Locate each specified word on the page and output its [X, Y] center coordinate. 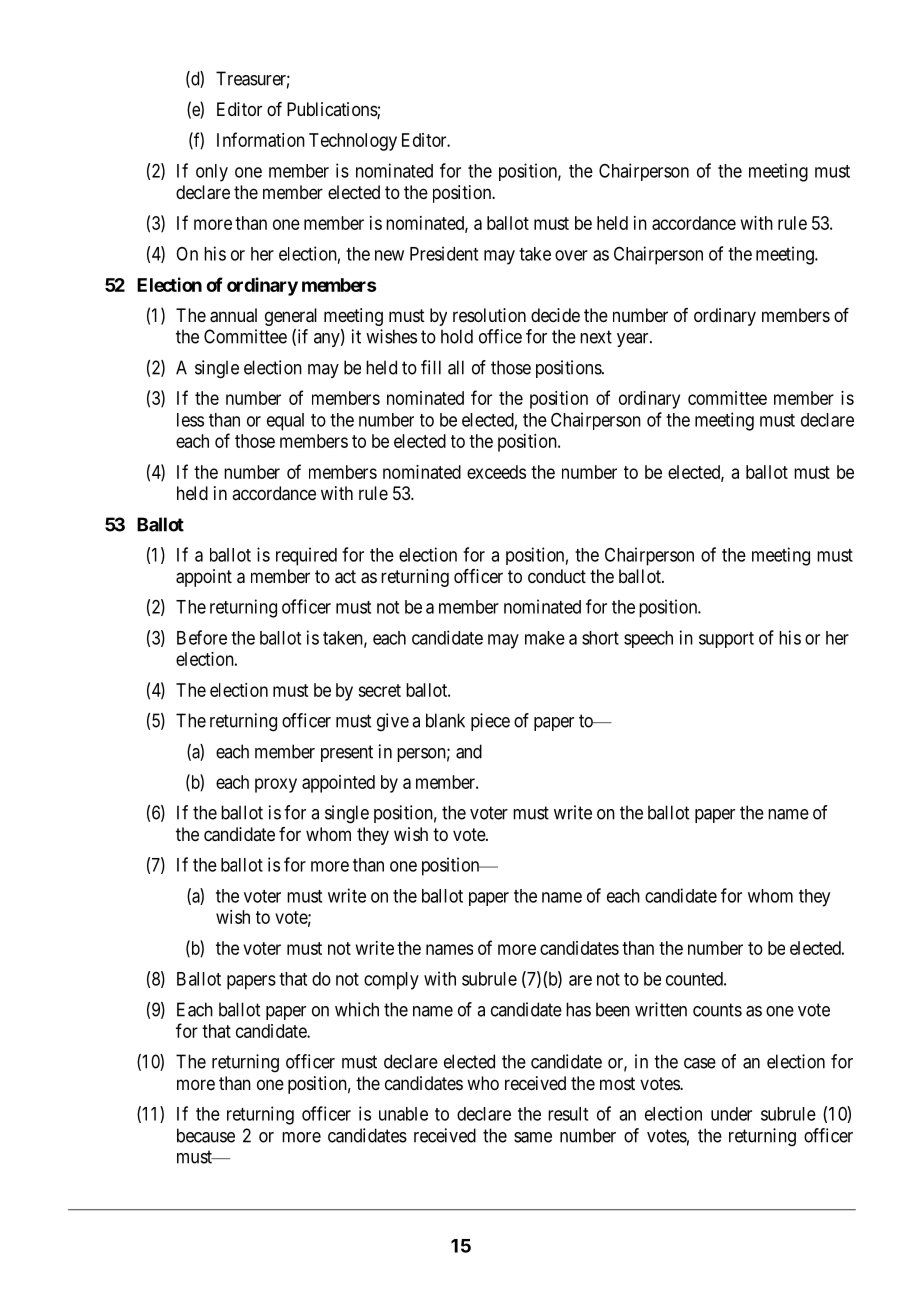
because [206, 1135]
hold [457, 336]
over [571, 255]
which [357, 1009]
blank [445, 720]
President [444, 253]
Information [261, 139]
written [661, 1009]
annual [233, 315]
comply [391, 981]
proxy [276, 785]
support [726, 640]
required [306, 556]
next [596, 337]
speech [648, 639]
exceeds [496, 472]
